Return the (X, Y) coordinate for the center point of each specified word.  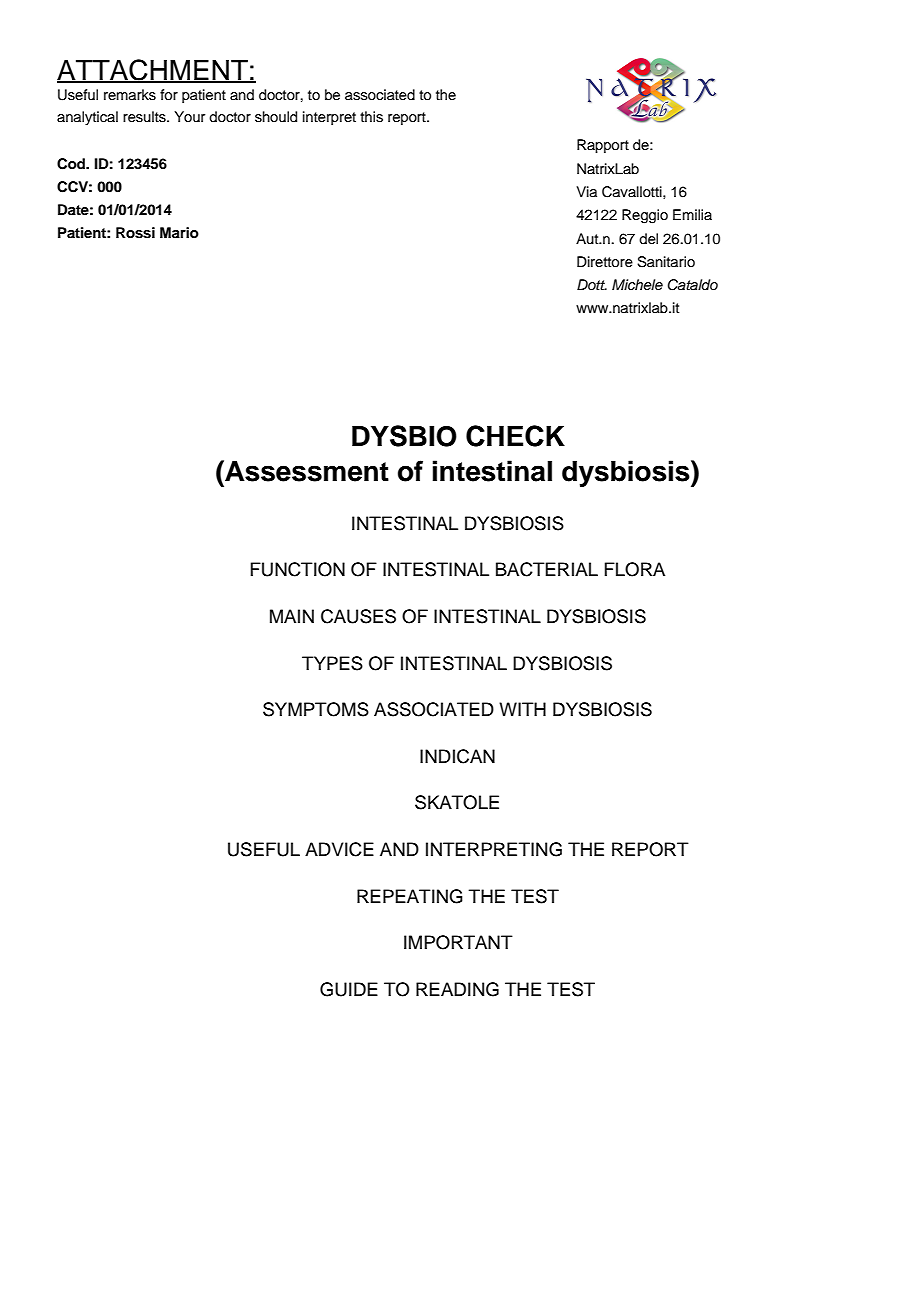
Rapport (603, 146)
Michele (637, 284)
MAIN (292, 616)
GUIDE (349, 989)
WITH (522, 709)
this (371, 117)
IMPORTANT (458, 942)
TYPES (332, 663)
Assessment (306, 471)
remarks (130, 95)
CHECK (515, 436)
